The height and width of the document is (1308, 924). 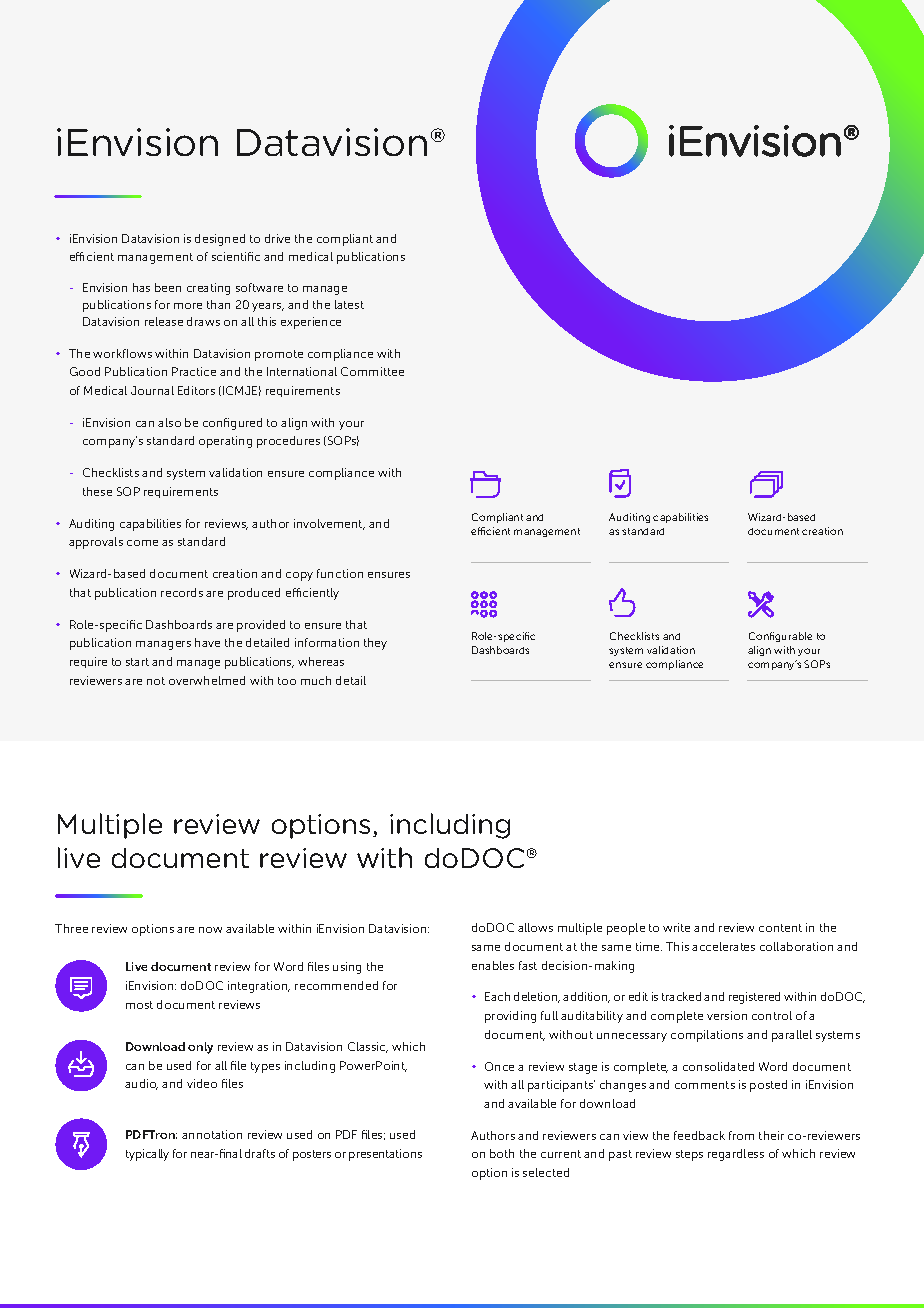 I want to click on latest, so click(x=349, y=304).
